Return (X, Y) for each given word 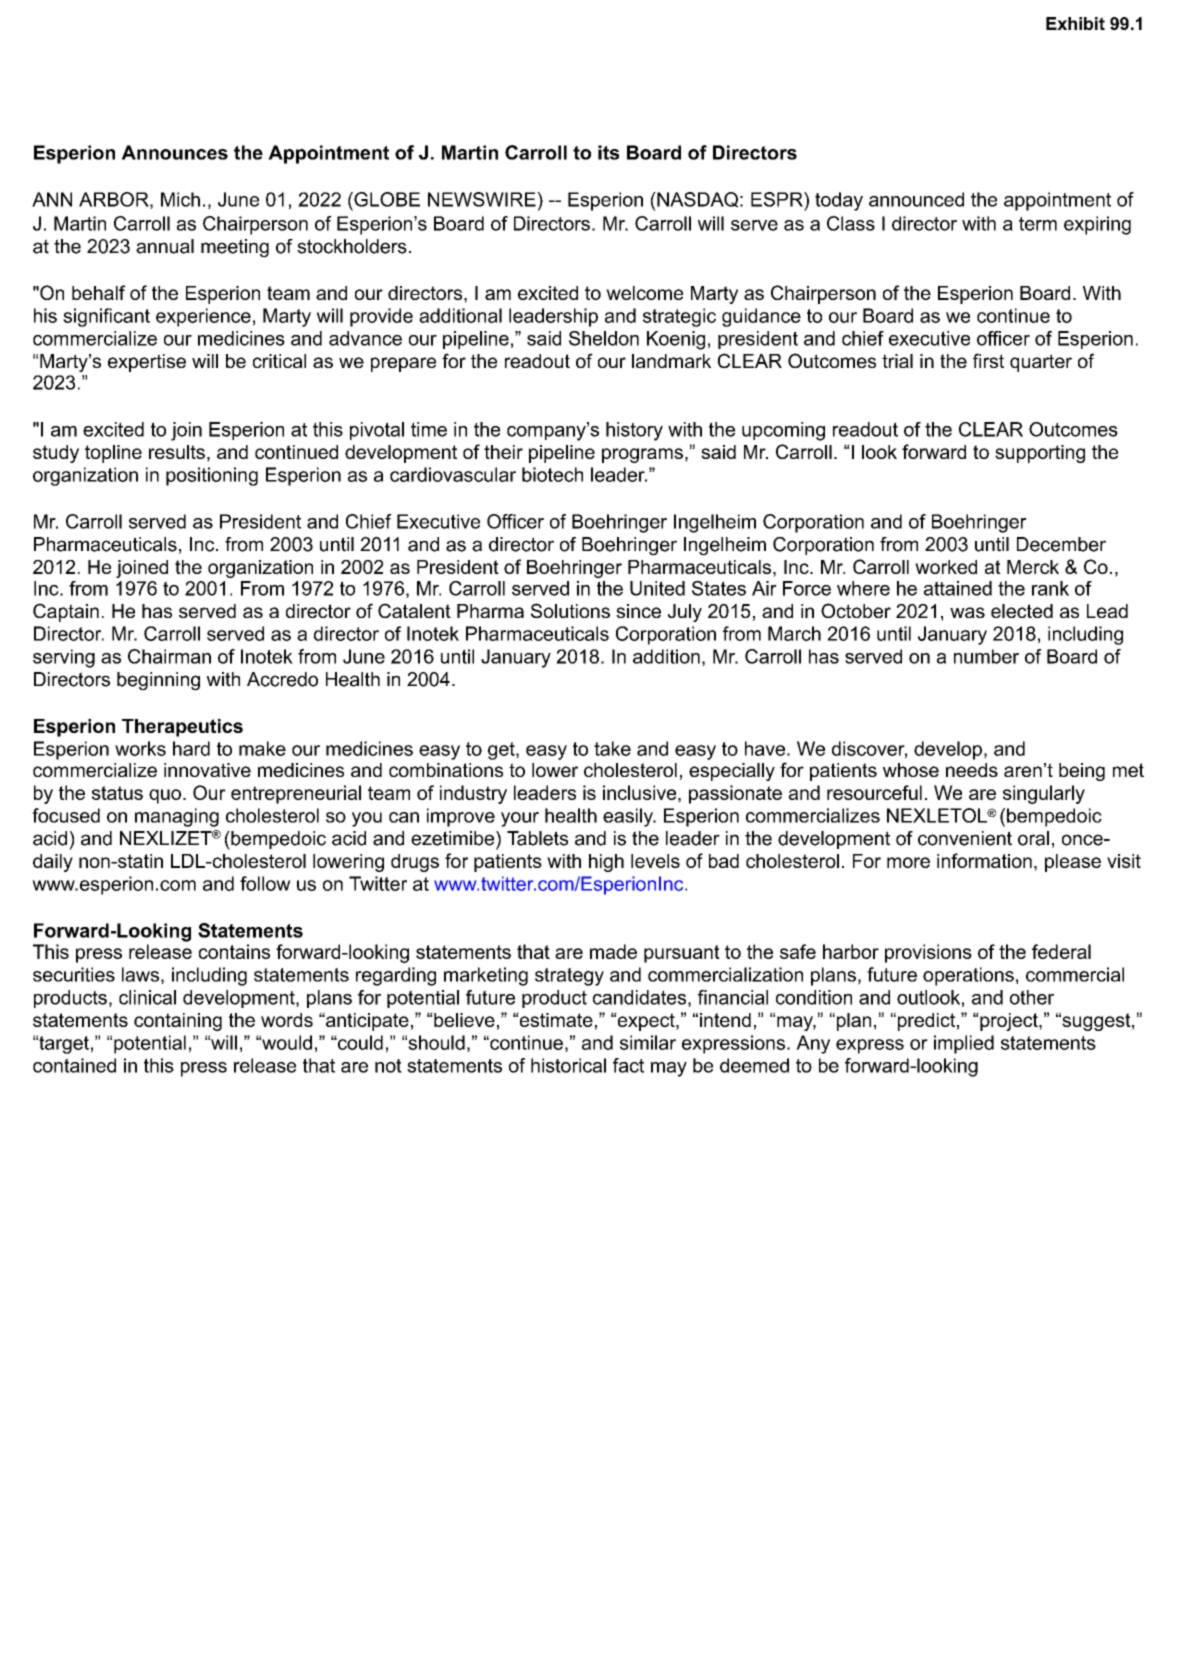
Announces (175, 152)
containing (178, 1022)
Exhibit (1075, 23)
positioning (212, 476)
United (657, 588)
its (608, 152)
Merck (1033, 567)
